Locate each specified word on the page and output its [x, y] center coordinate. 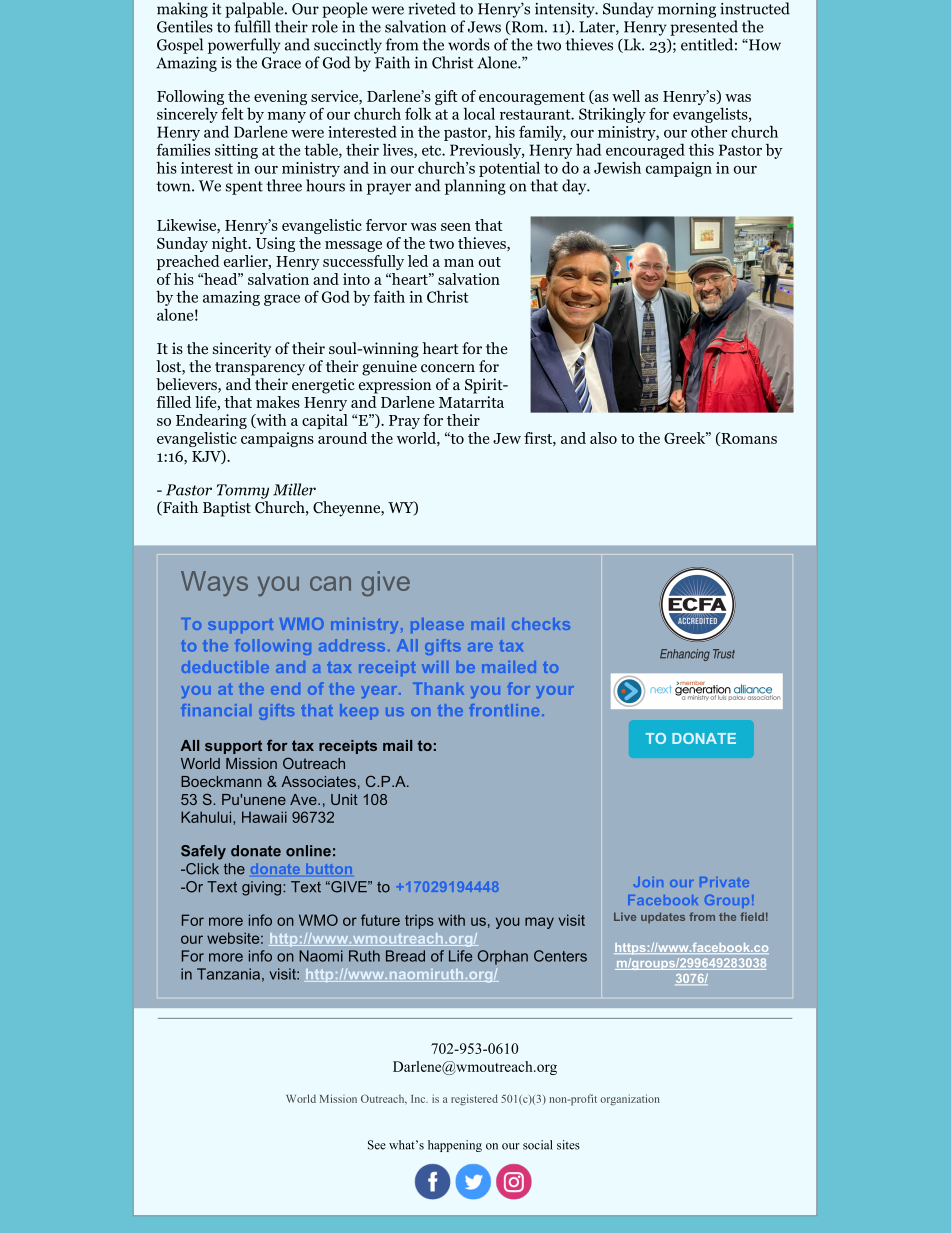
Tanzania [228, 974]
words [469, 44]
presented [704, 28]
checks [541, 624]
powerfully [244, 46]
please [437, 625]
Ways [214, 583]
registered [474, 1100]
